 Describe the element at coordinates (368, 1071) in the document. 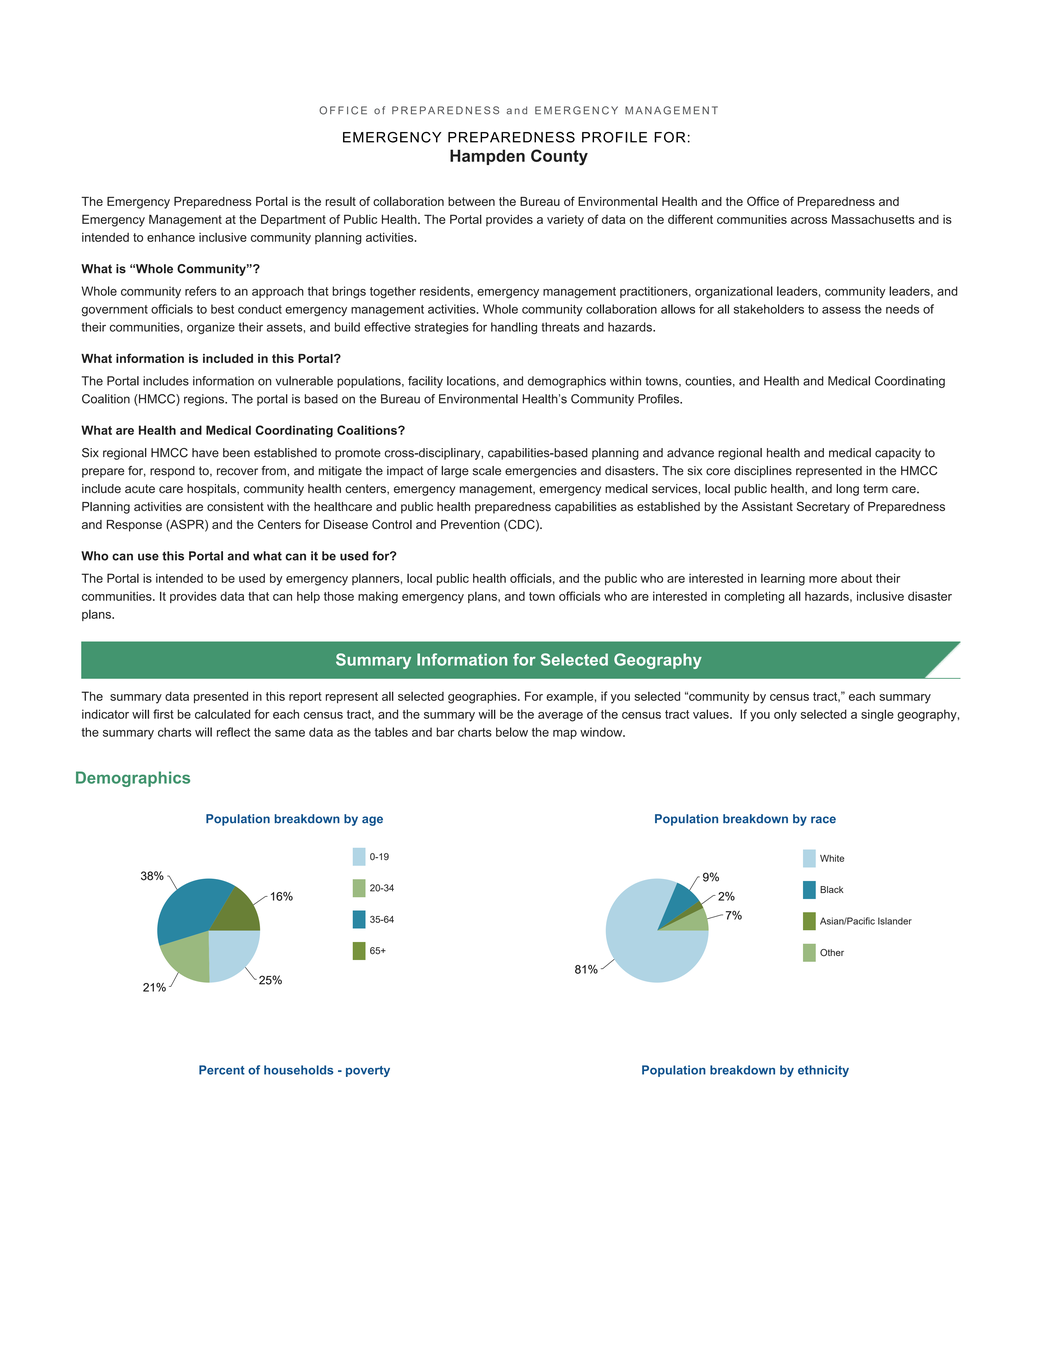

I see `poverty` at that location.
